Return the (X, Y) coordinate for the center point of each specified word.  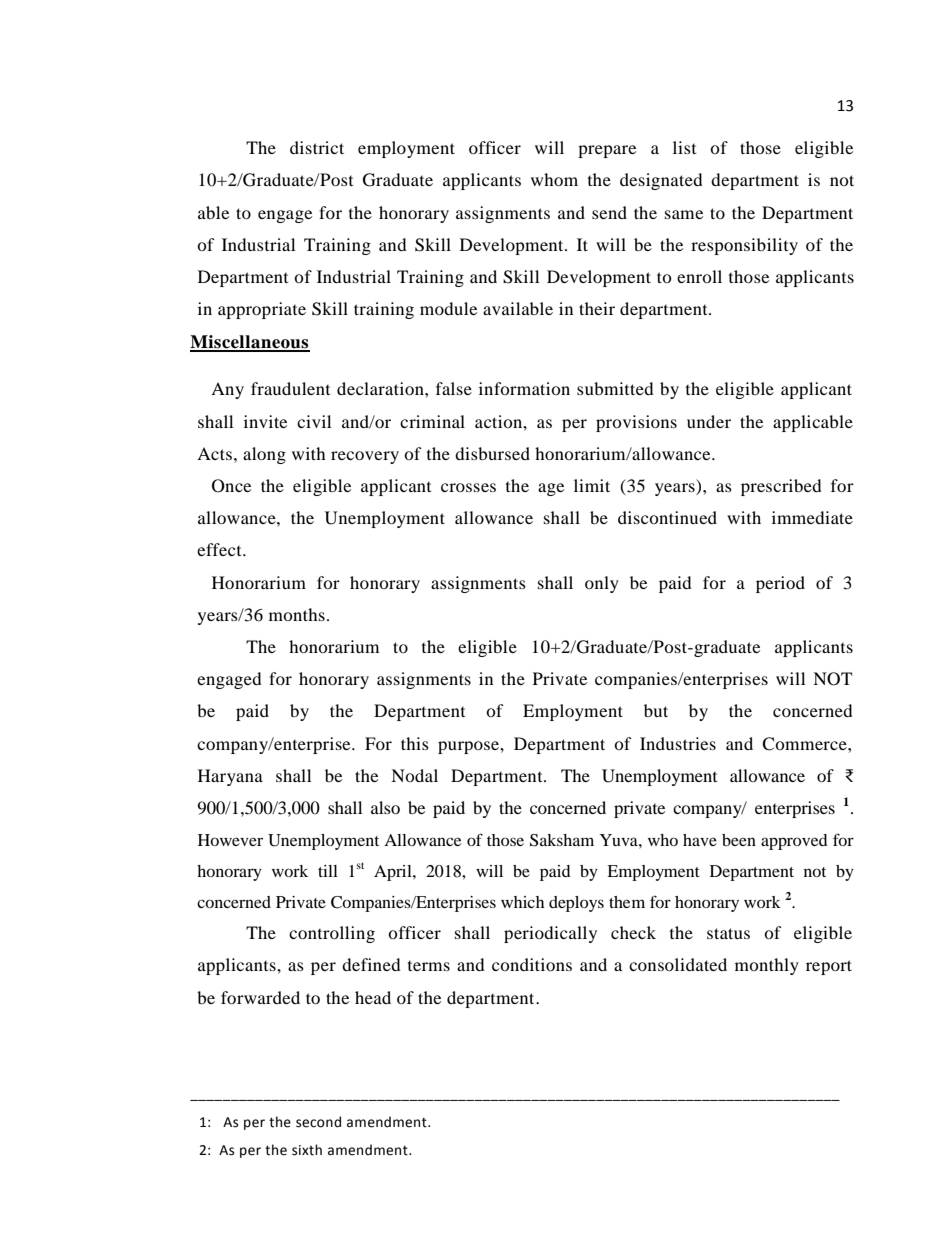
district (317, 147)
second (318, 1122)
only (602, 584)
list (684, 147)
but (656, 710)
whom (554, 179)
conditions (532, 964)
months (297, 614)
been (739, 840)
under (709, 421)
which (522, 902)
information (524, 388)
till (328, 871)
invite (265, 421)
